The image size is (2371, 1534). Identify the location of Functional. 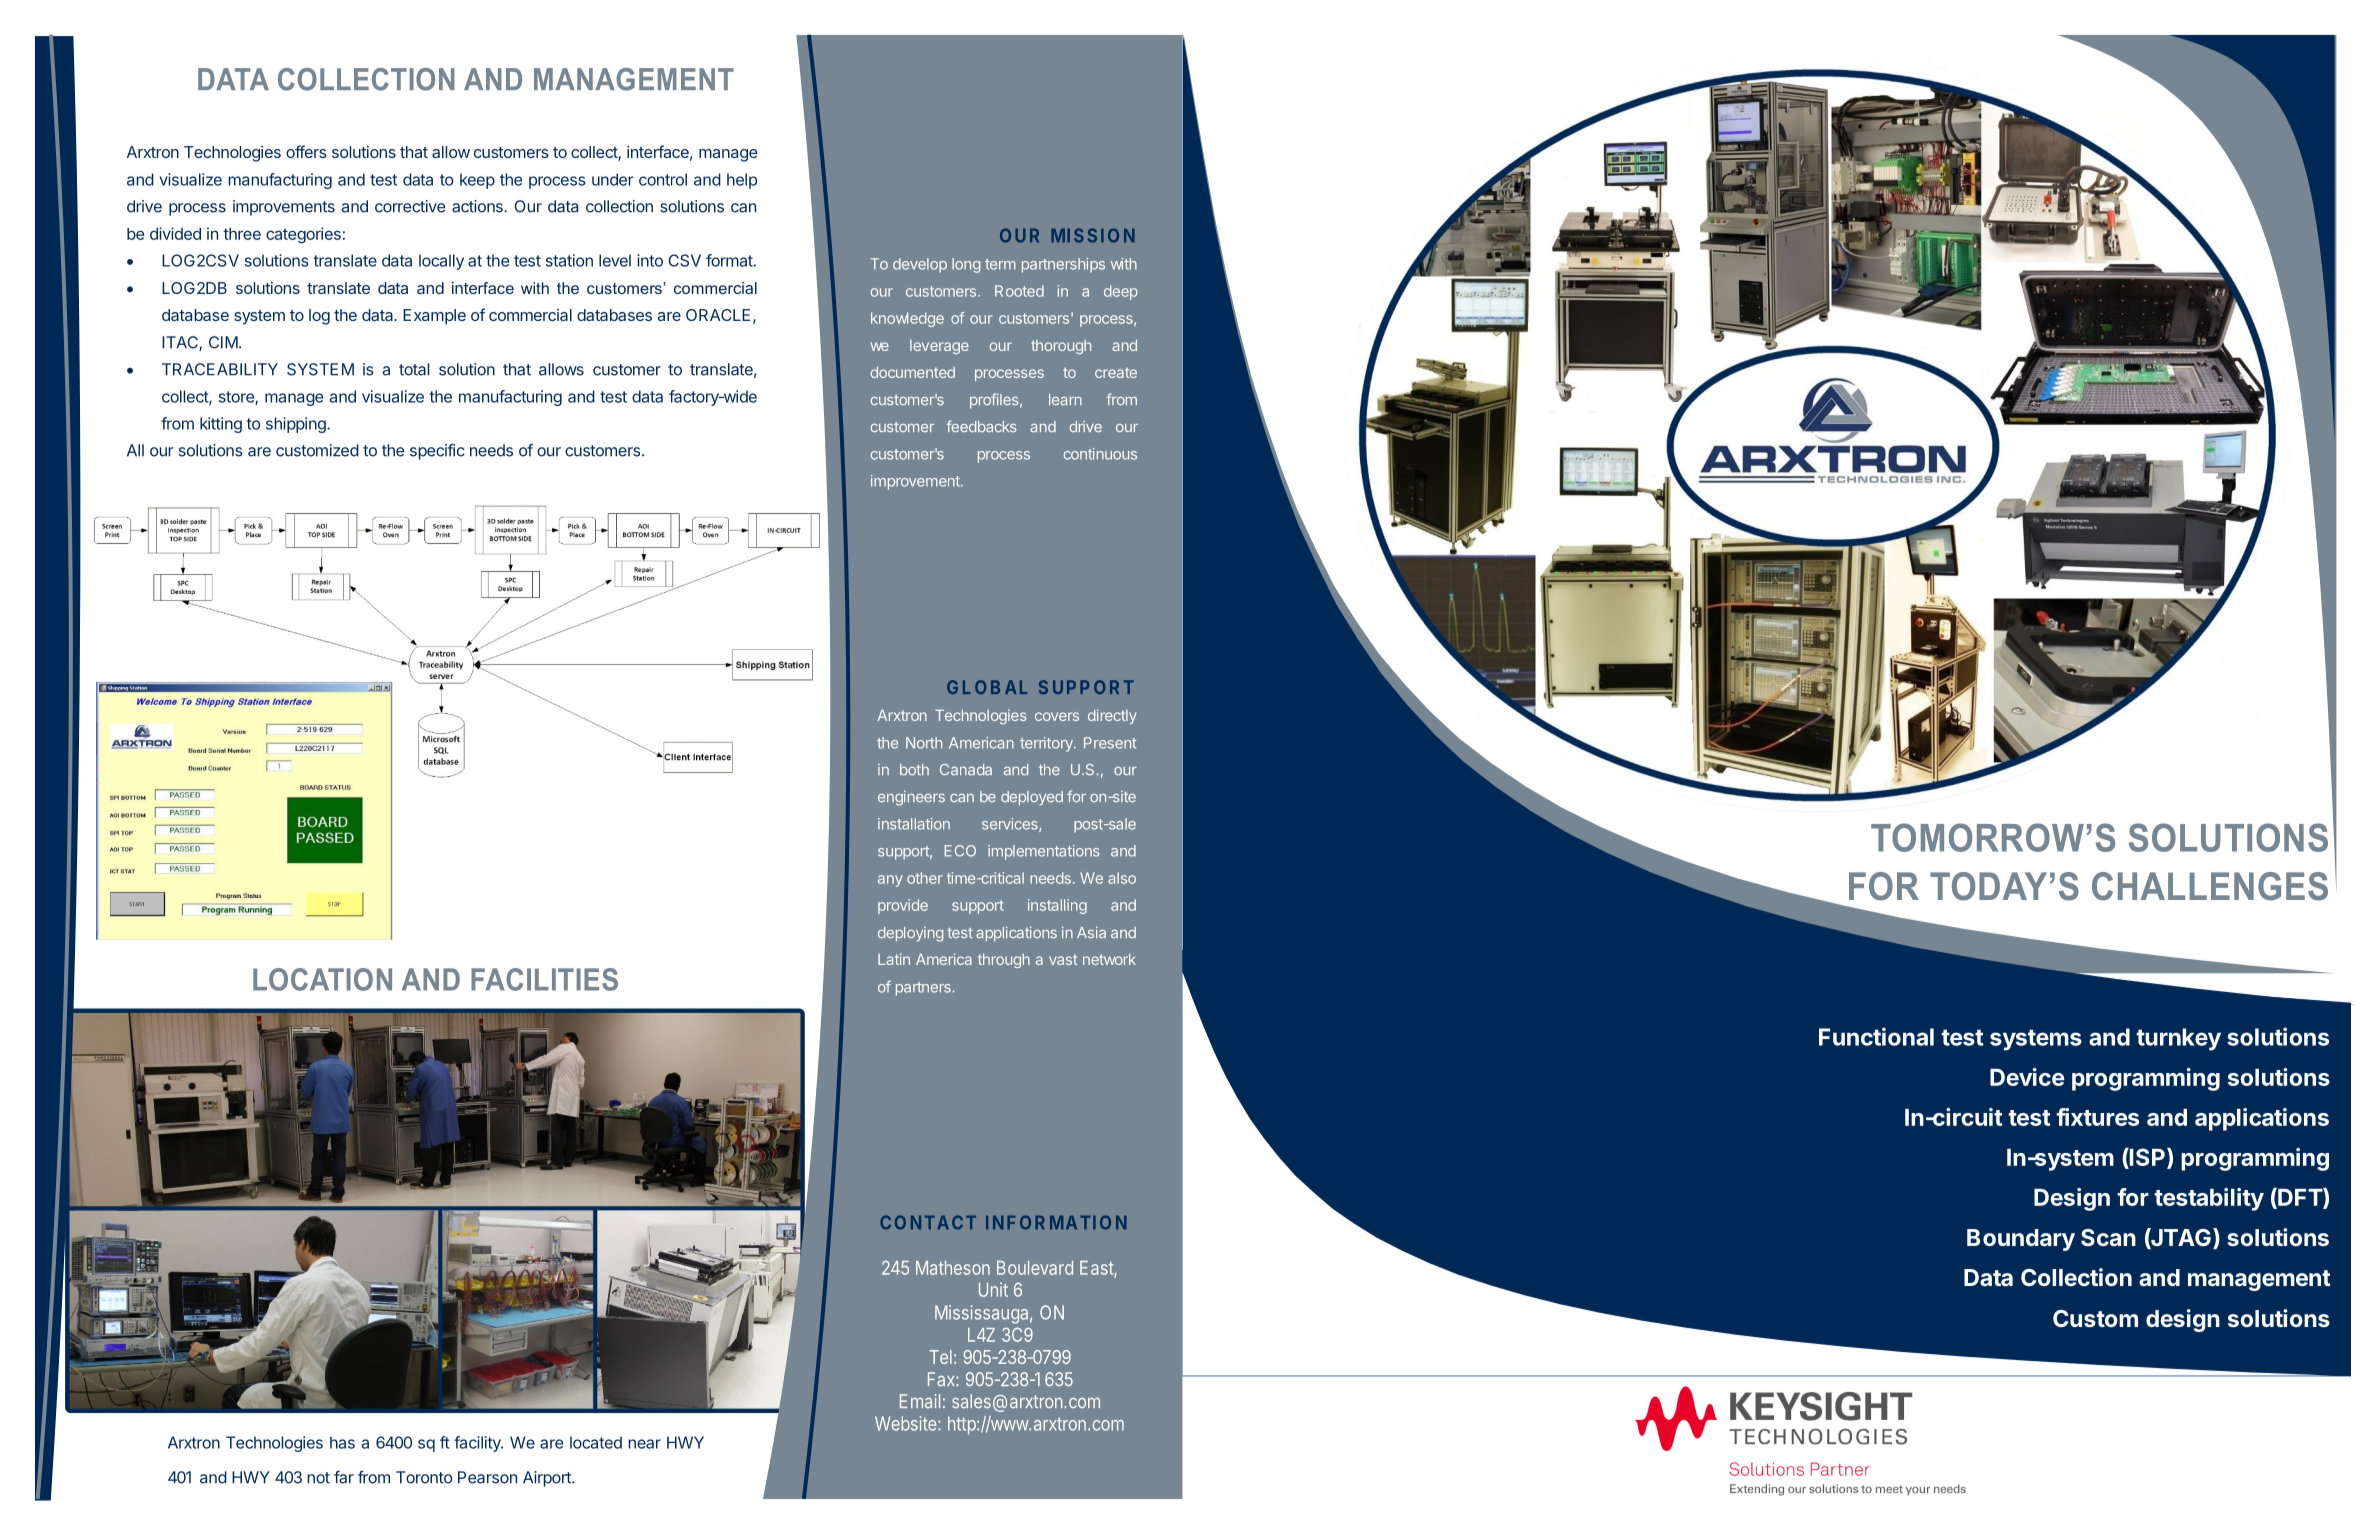
(1876, 1036).
